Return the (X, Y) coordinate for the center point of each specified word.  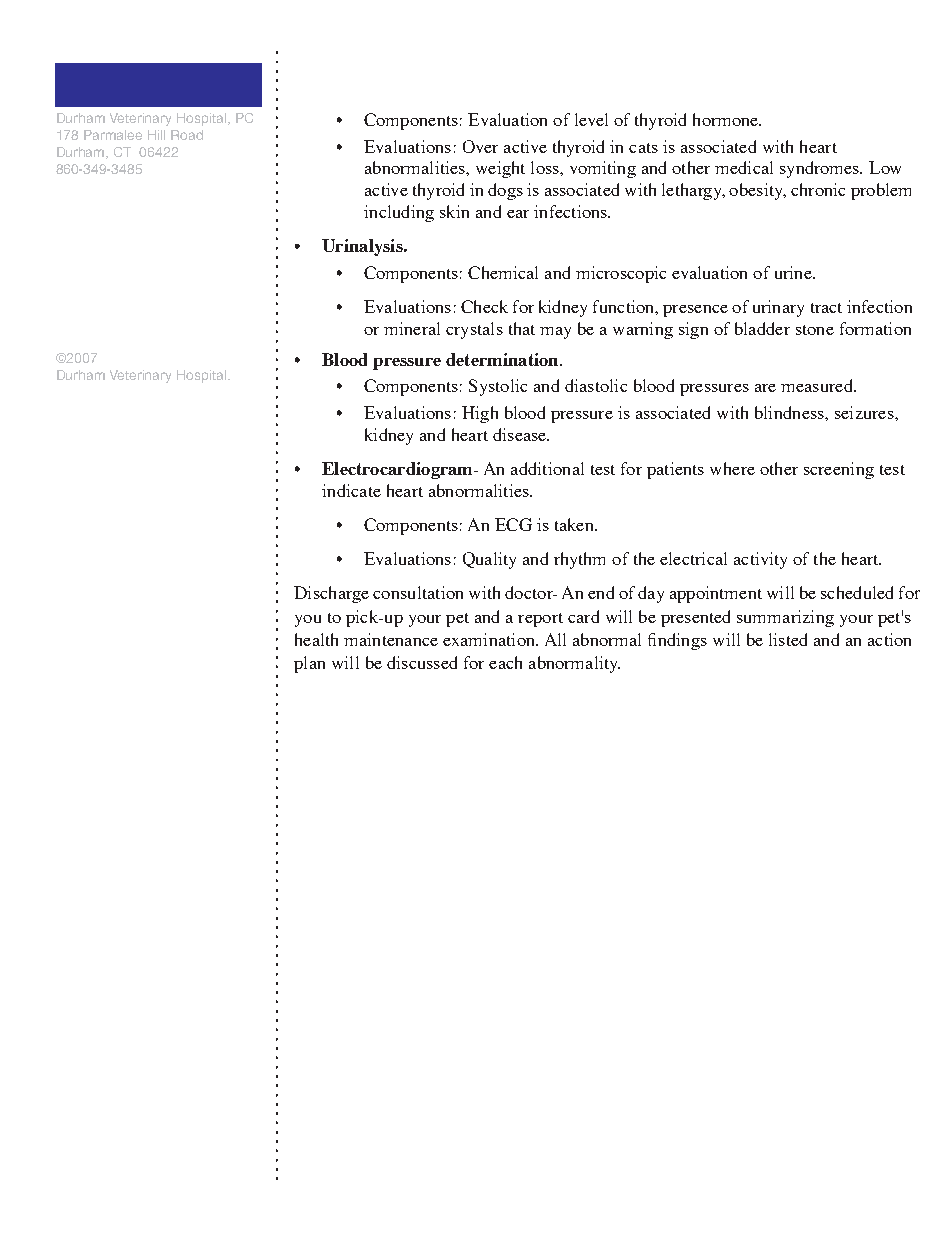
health (316, 639)
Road (187, 135)
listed (788, 639)
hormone (727, 119)
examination (490, 639)
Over (480, 146)
